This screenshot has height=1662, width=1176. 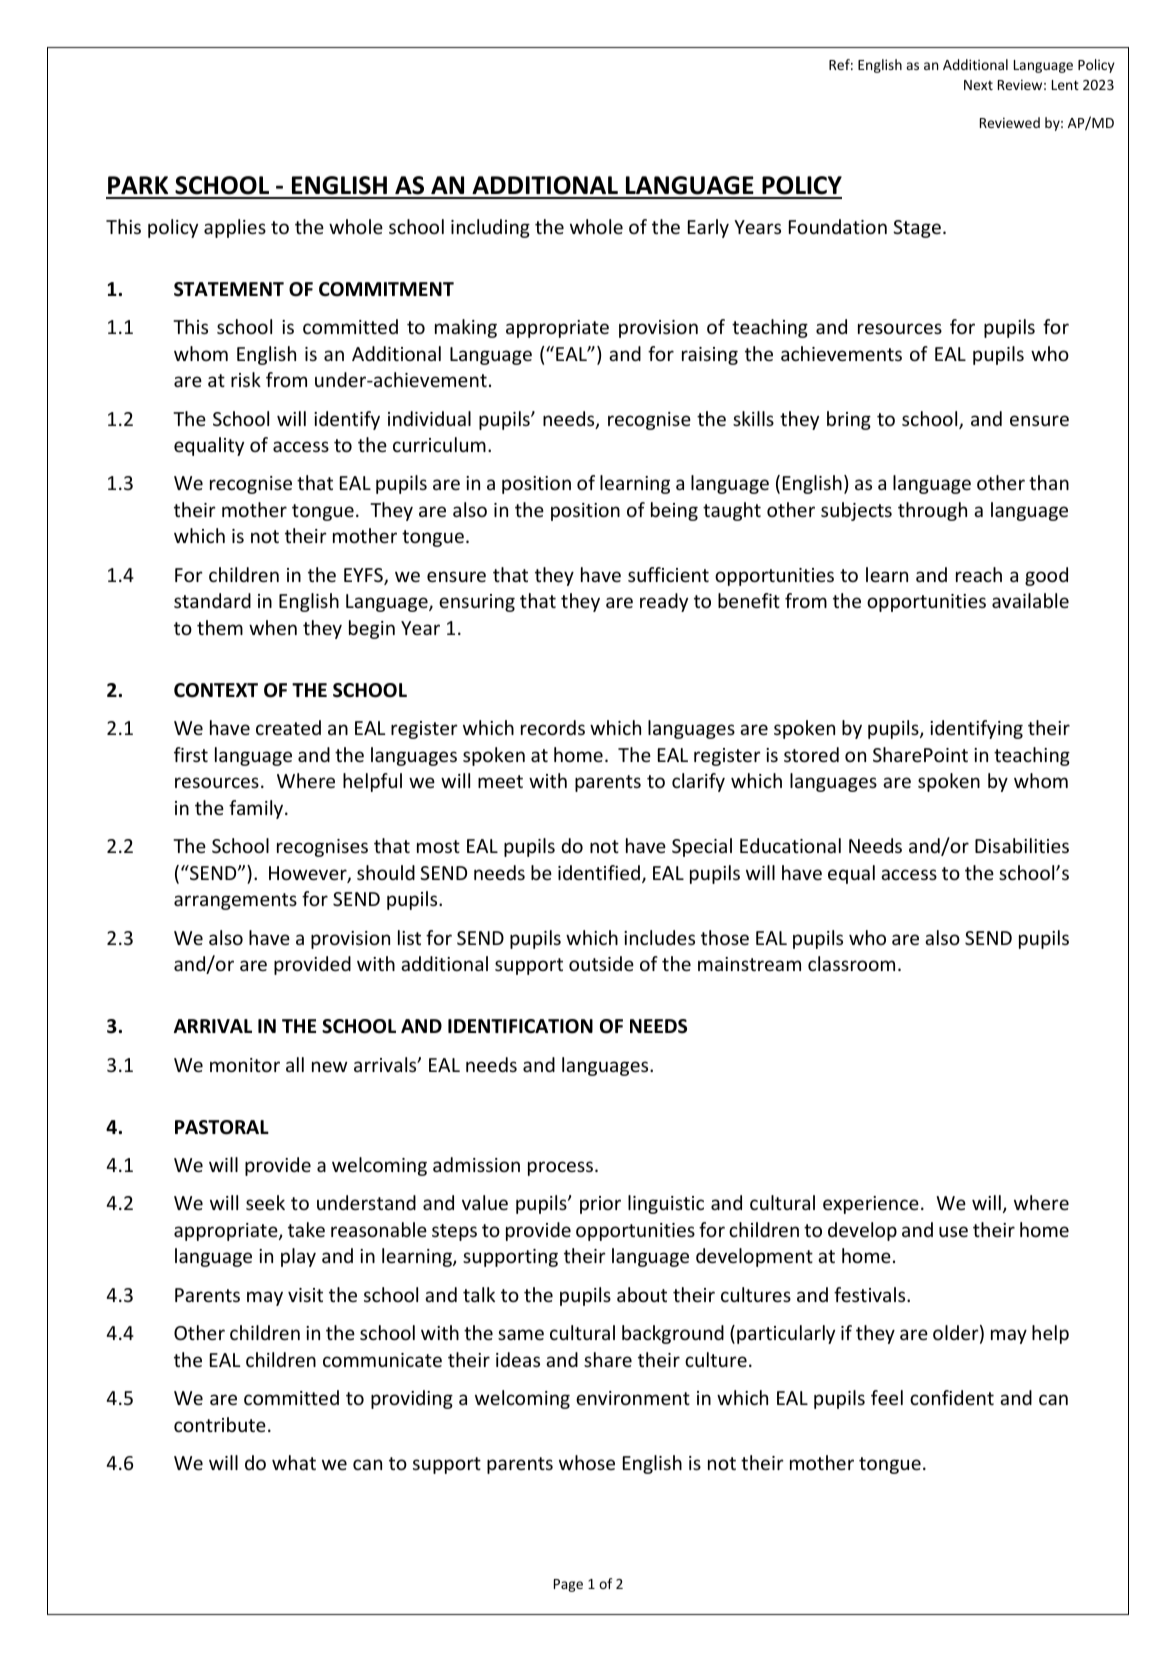 I want to click on what, so click(x=294, y=1462).
